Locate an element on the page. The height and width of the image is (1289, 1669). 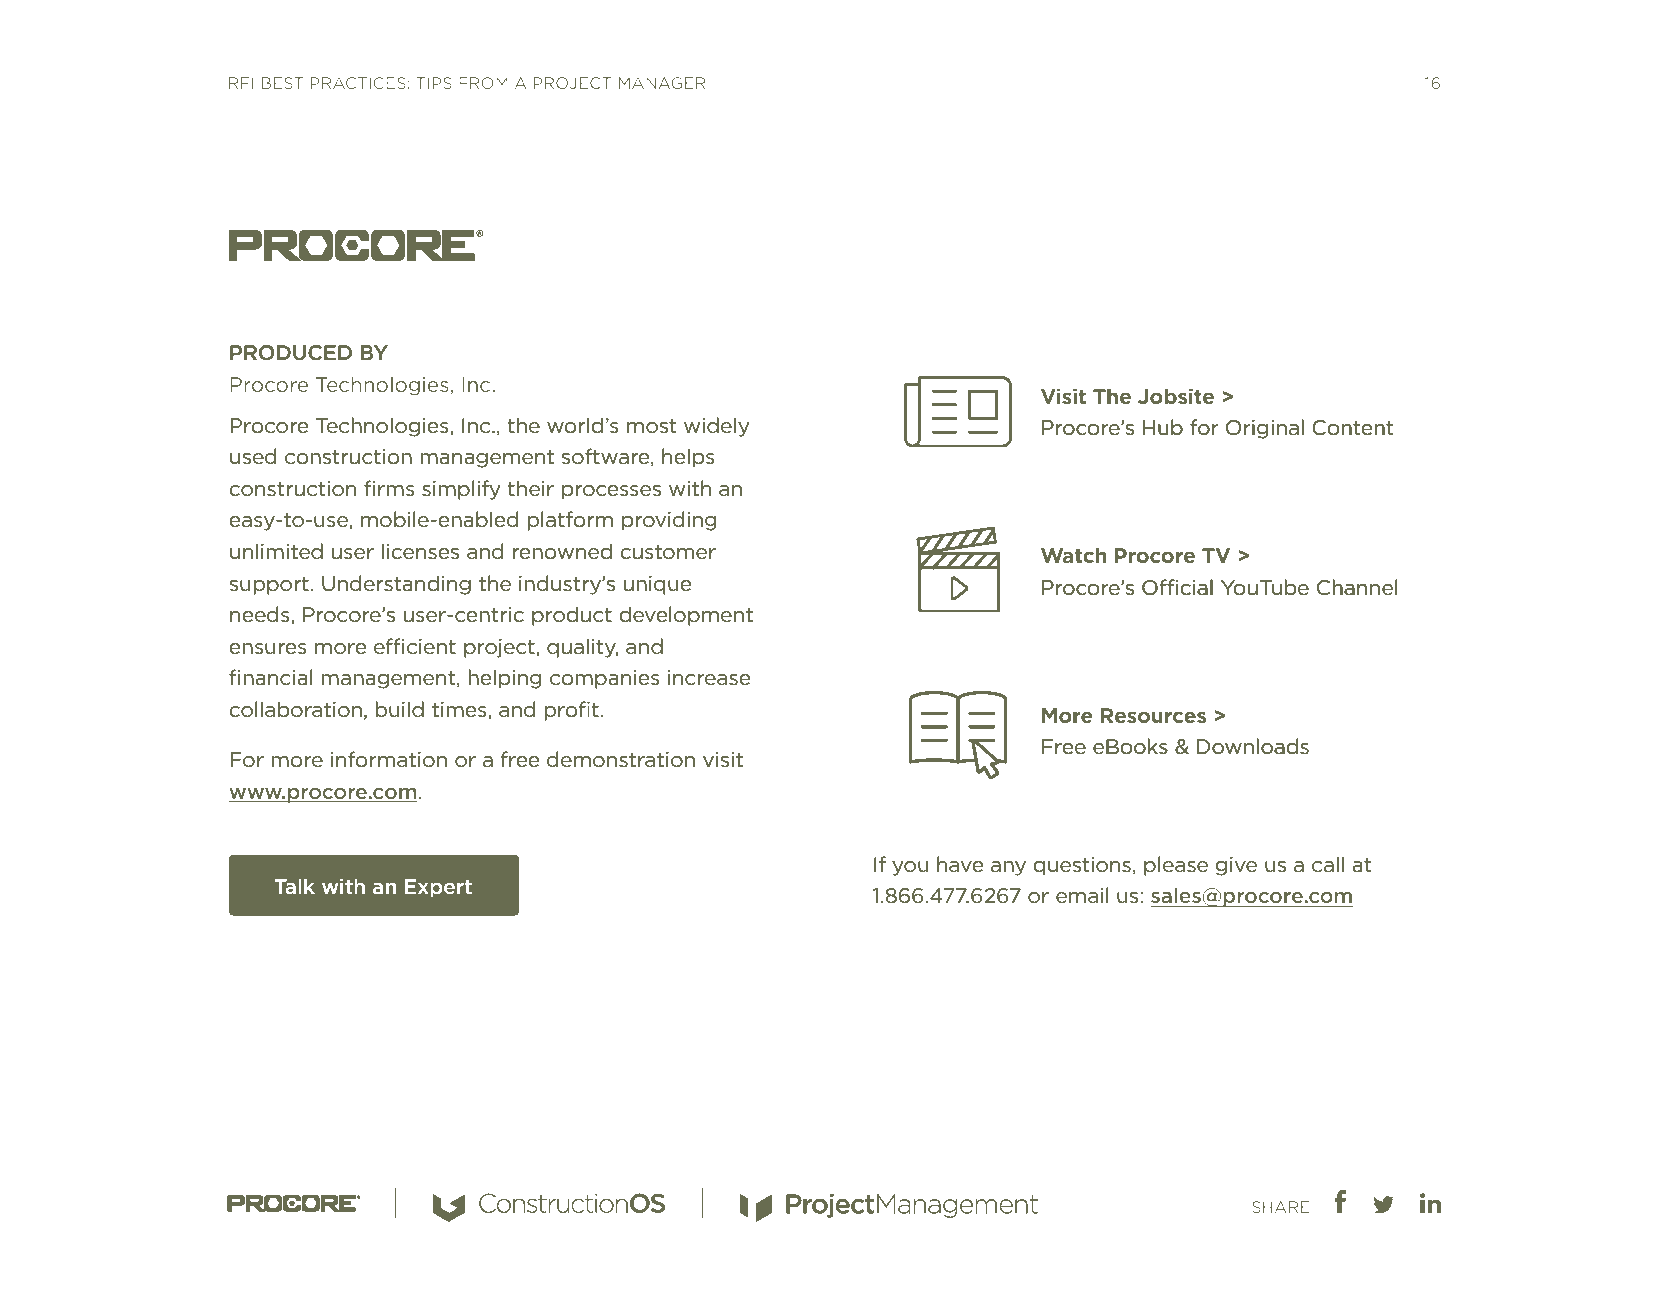
PRODUCED is located at coordinates (291, 353).
